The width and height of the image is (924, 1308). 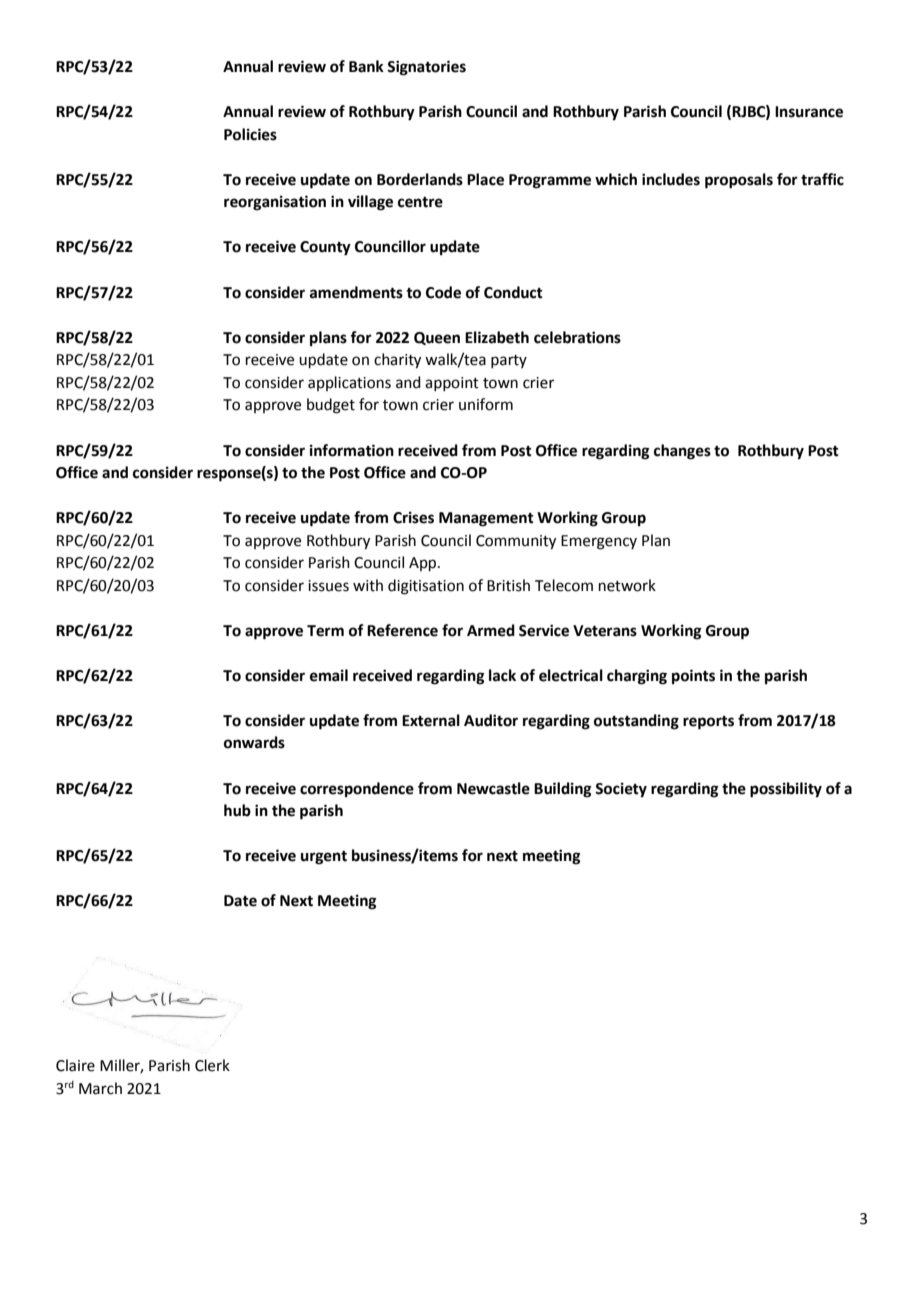 I want to click on Signatories, so click(x=426, y=68).
